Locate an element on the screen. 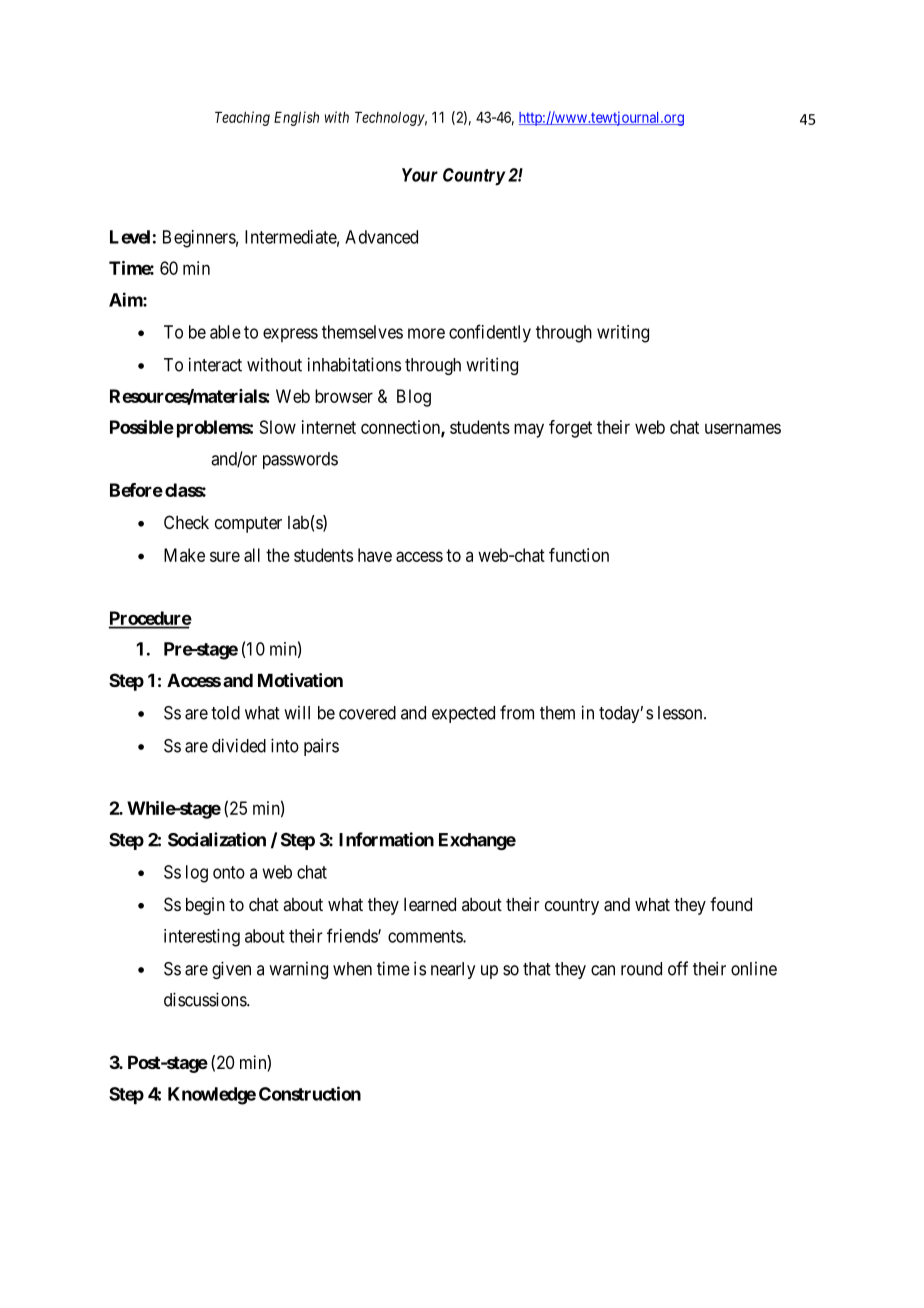 Image resolution: width=924 pixels, height=1308 pixels. expected is located at coordinates (463, 714).
